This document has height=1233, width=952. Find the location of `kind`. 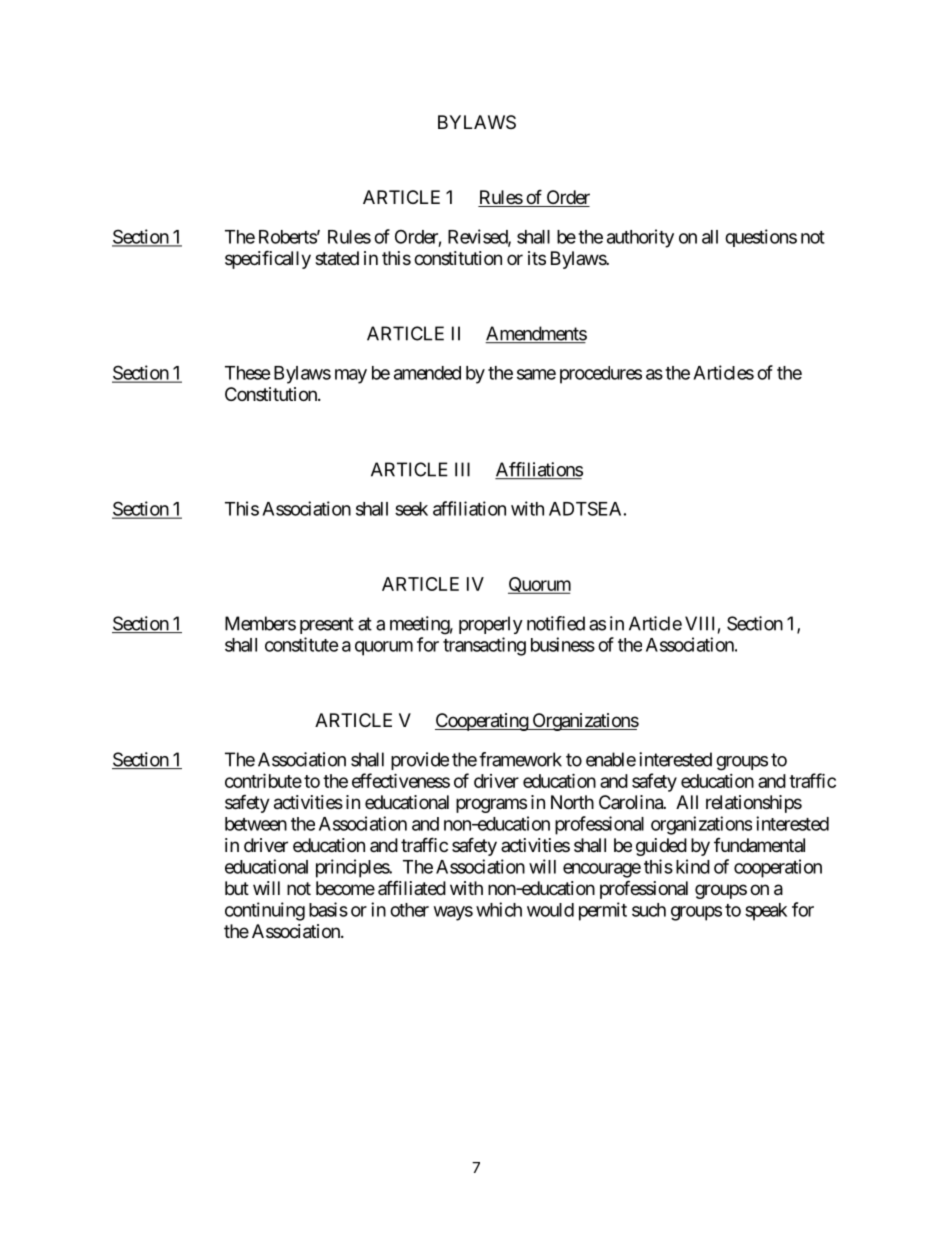

kind is located at coordinates (693, 866).
